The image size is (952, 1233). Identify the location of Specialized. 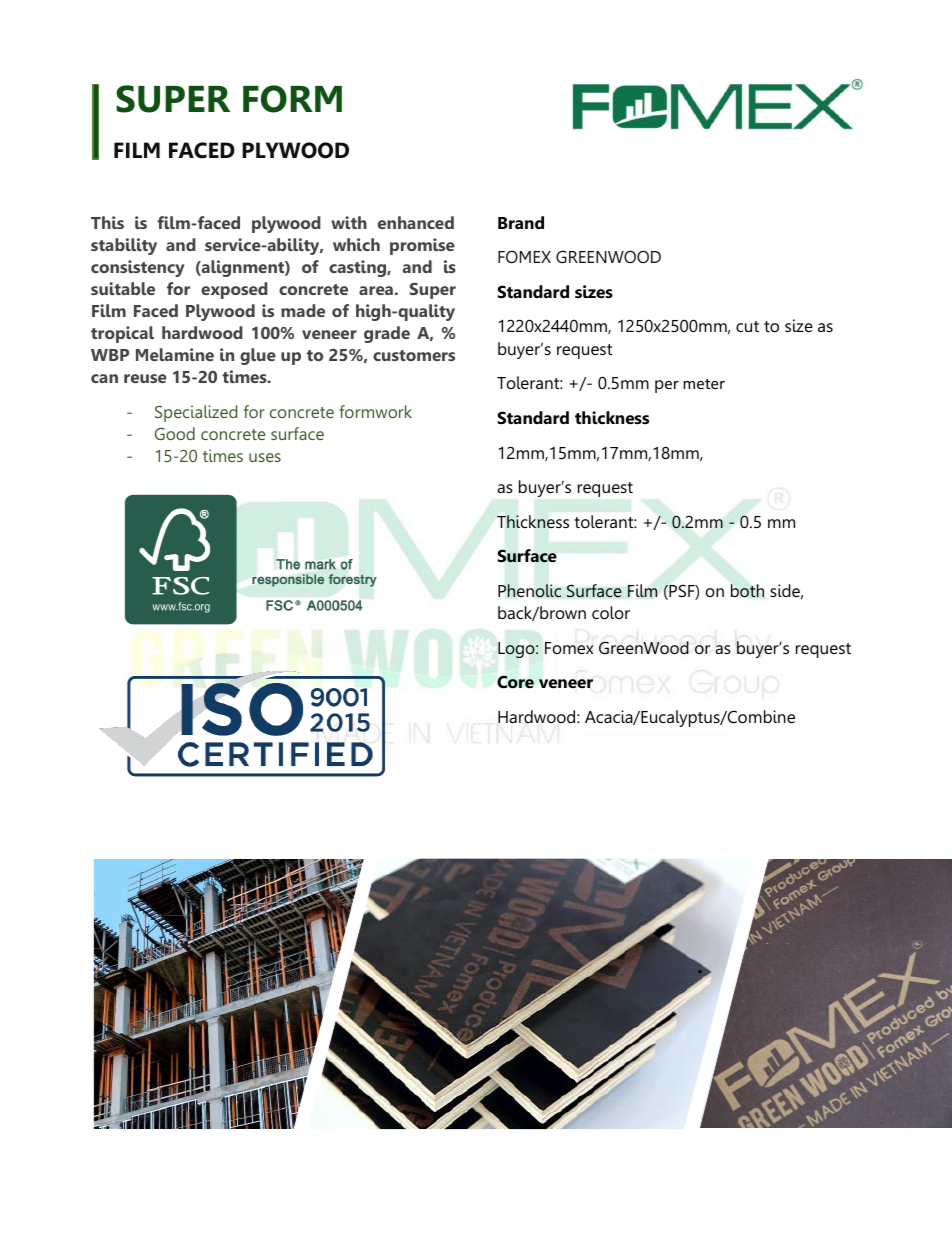
(196, 413).
